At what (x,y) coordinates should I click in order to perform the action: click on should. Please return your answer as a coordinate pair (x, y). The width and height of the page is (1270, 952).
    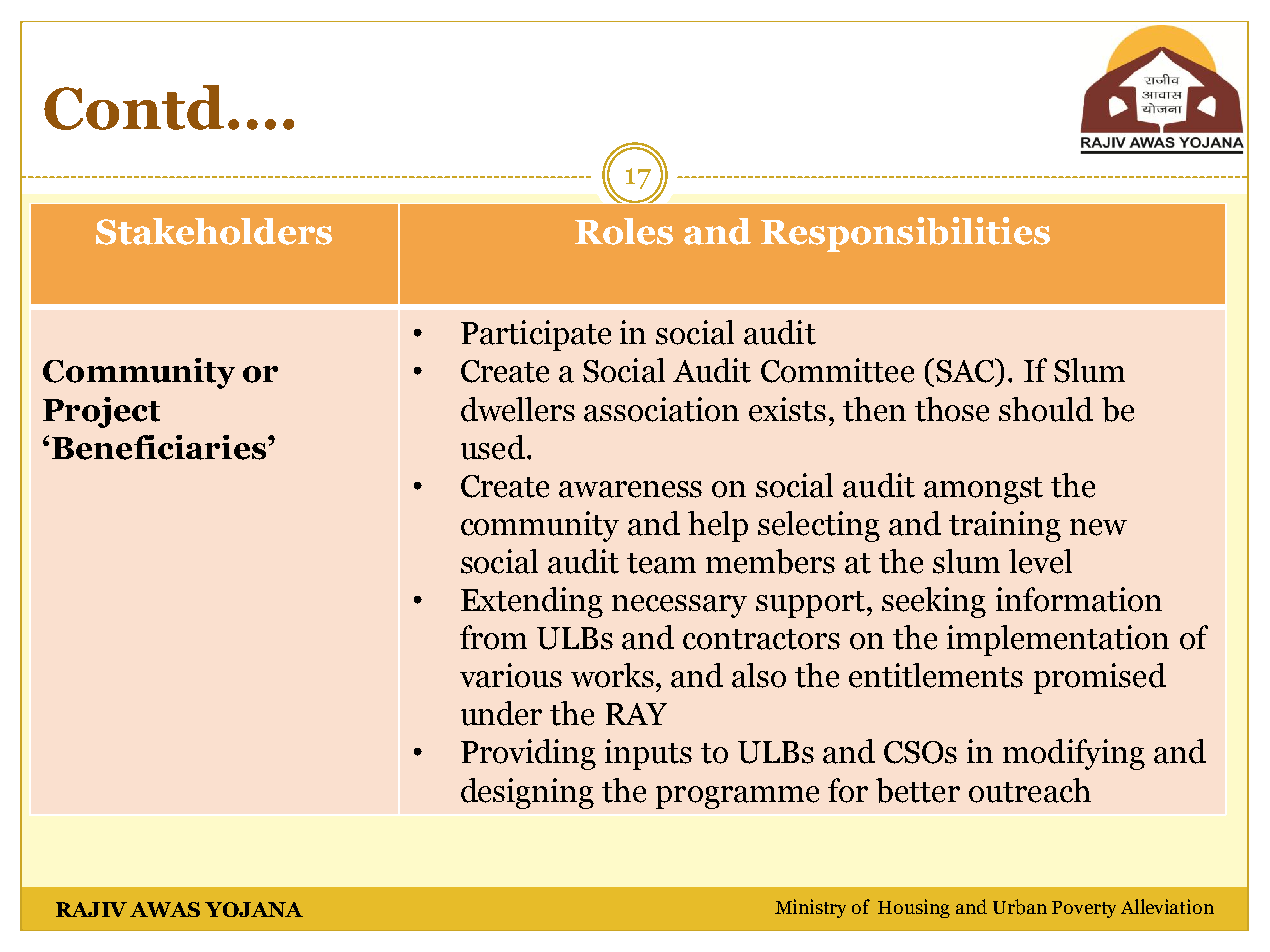
    Looking at the image, I should click on (1046, 409).
